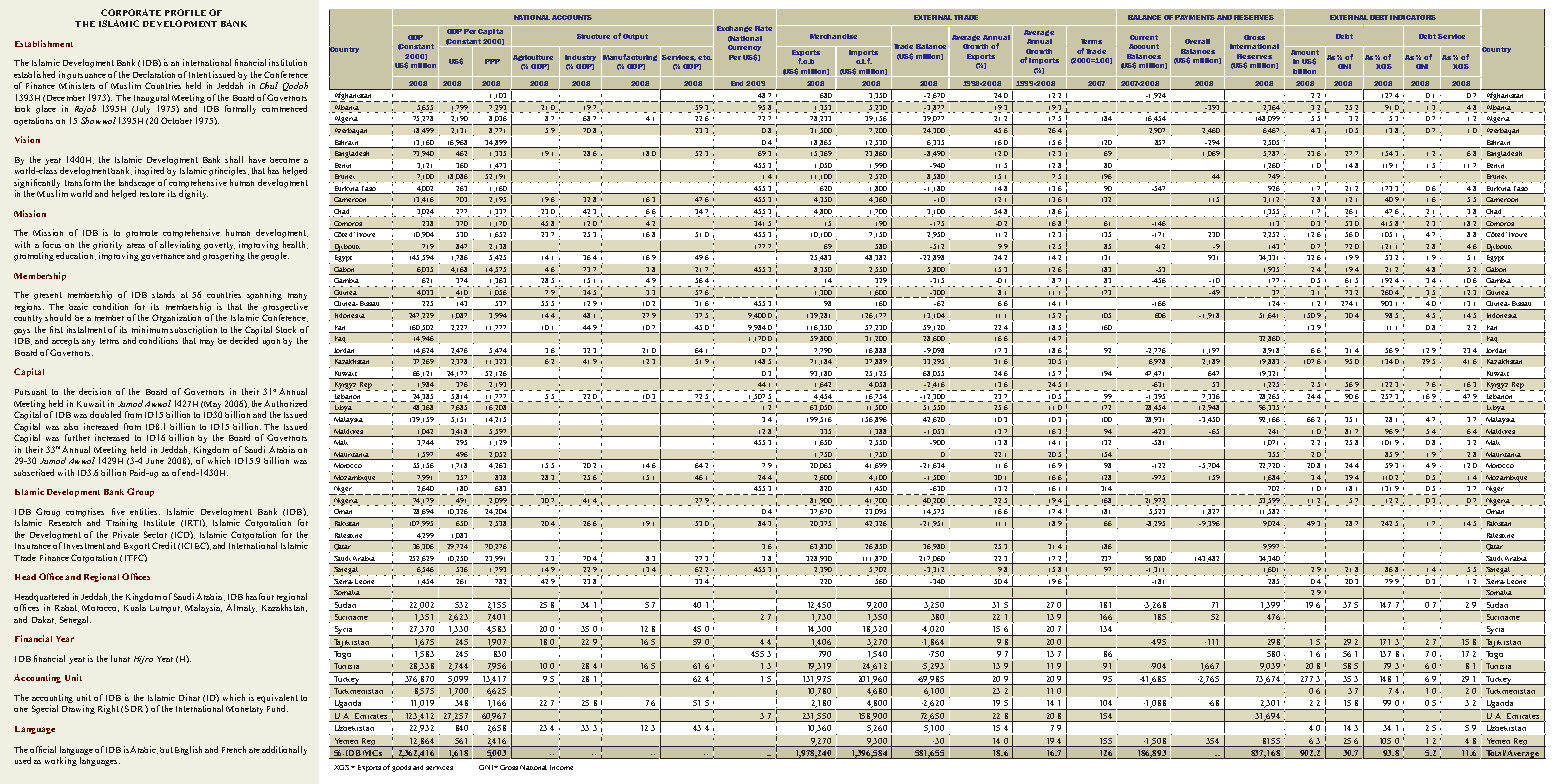 The height and width of the page is (784, 1553). I want to click on Income, so click(561, 767).
